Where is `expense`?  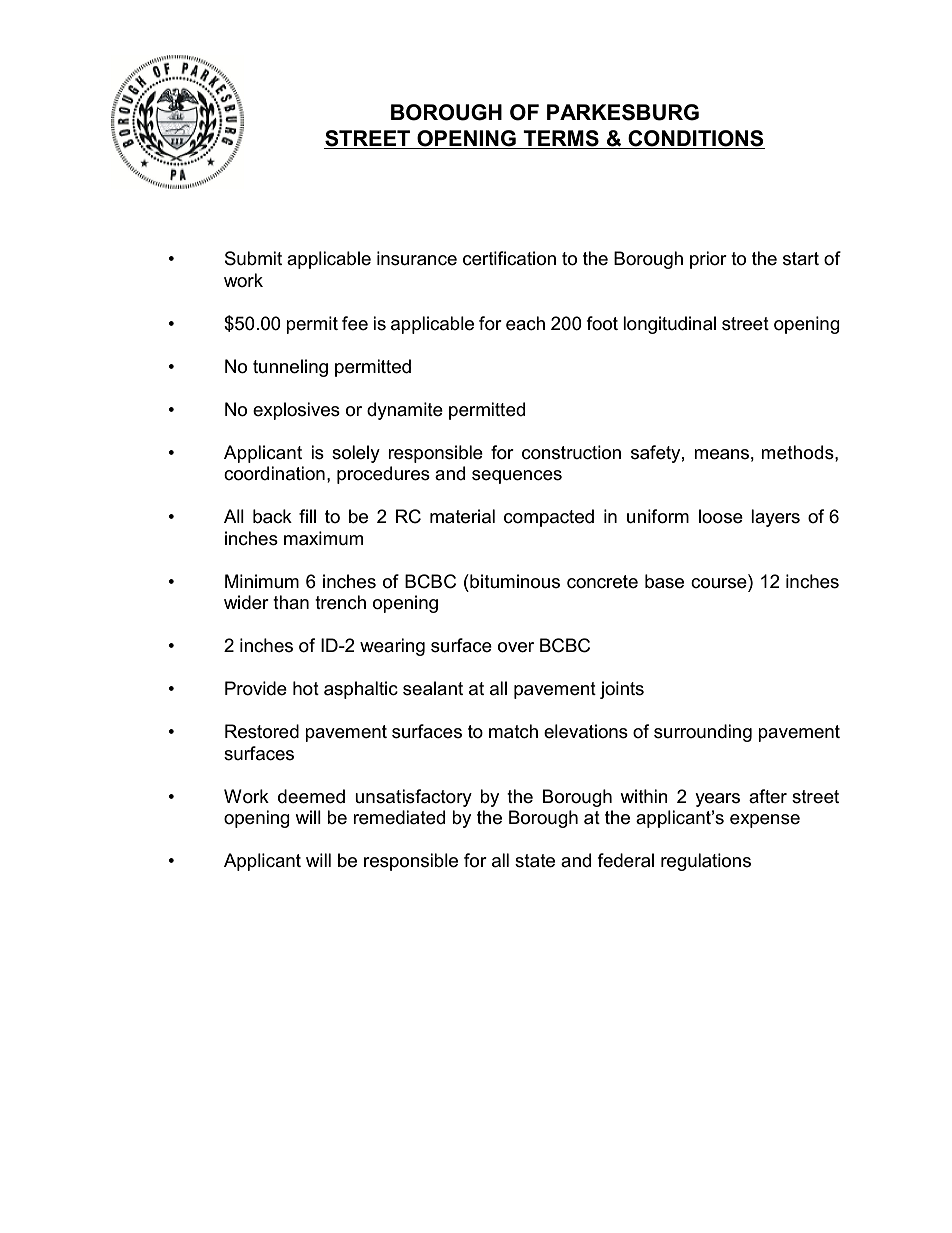 expense is located at coordinates (765, 821).
